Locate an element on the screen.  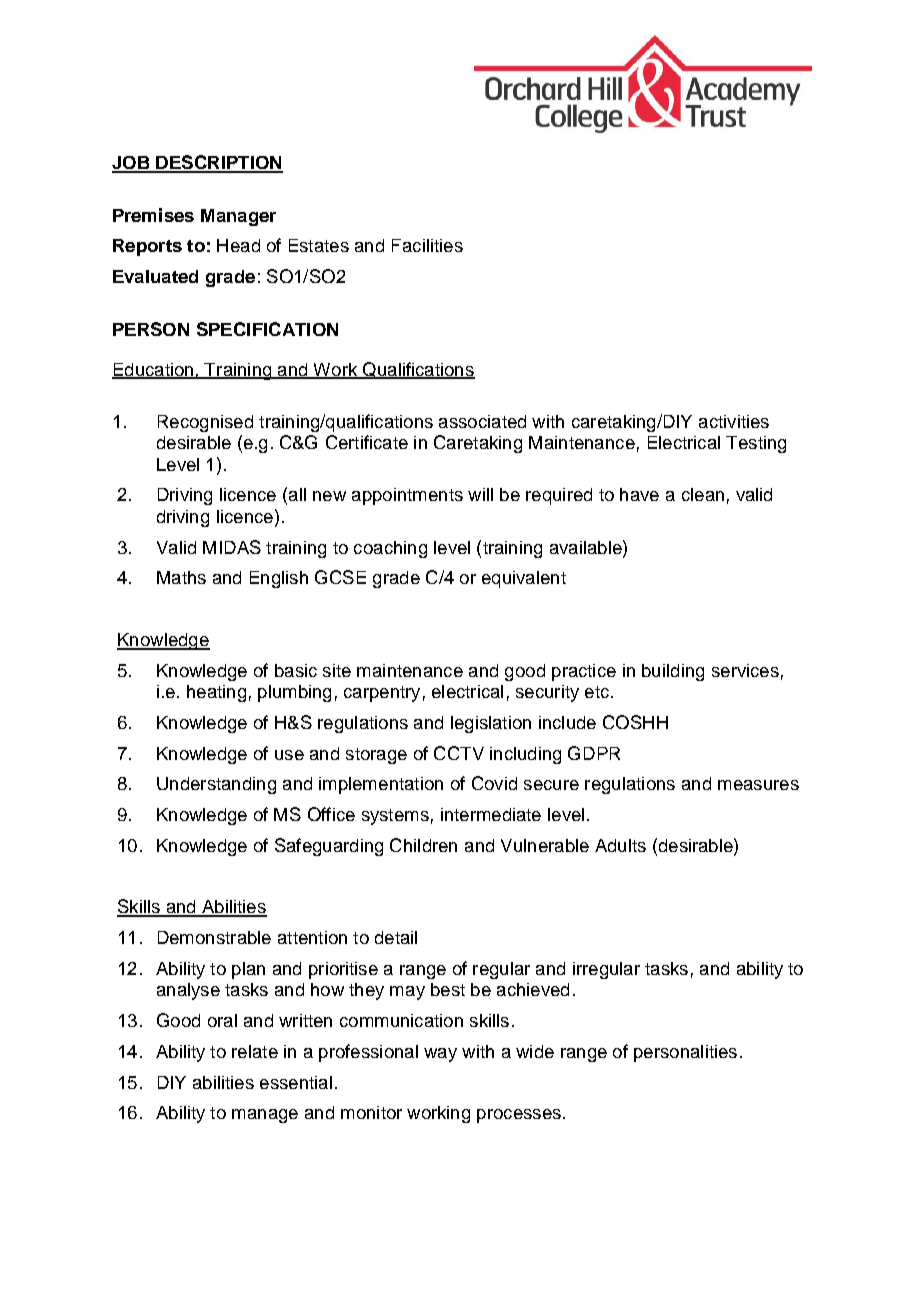
heating is located at coordinates (216, 693).
